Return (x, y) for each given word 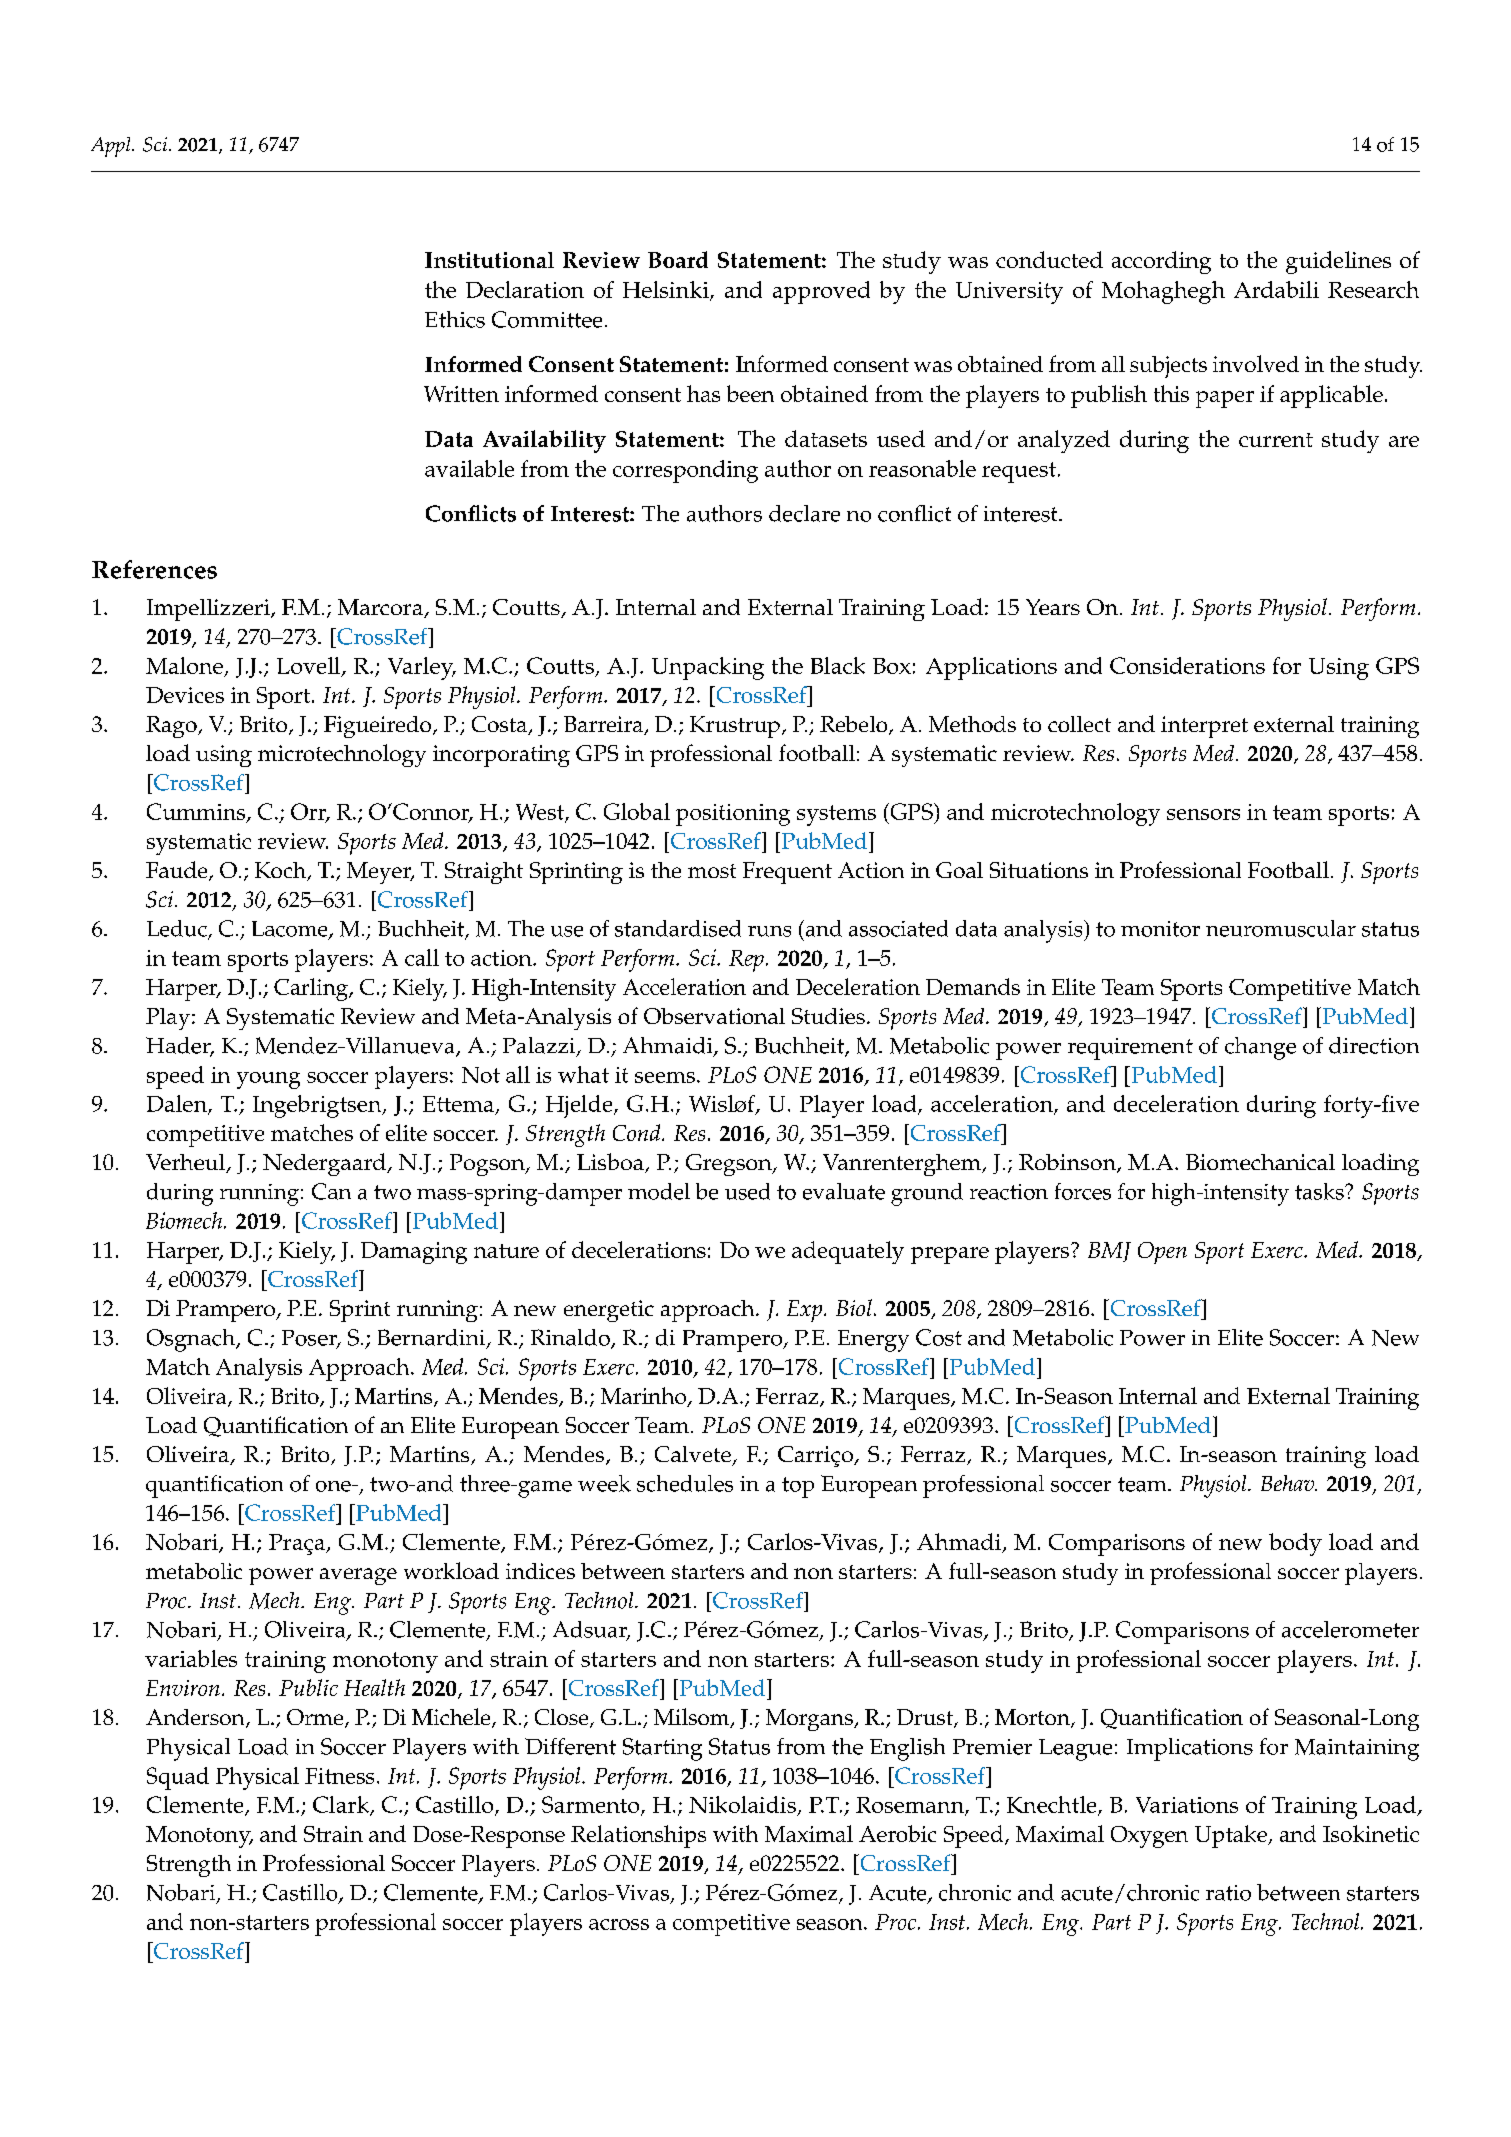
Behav (1289, 1483)
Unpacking (708, 668)
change (1260, 1048)
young (268, 1080)
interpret (1204, 727)
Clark (342, 1806)
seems (665, 1077)
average (358, 1576)
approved (821, 292)
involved (1256, 363)
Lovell (310, 666)
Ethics (455, 319)
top (798, 1487)
